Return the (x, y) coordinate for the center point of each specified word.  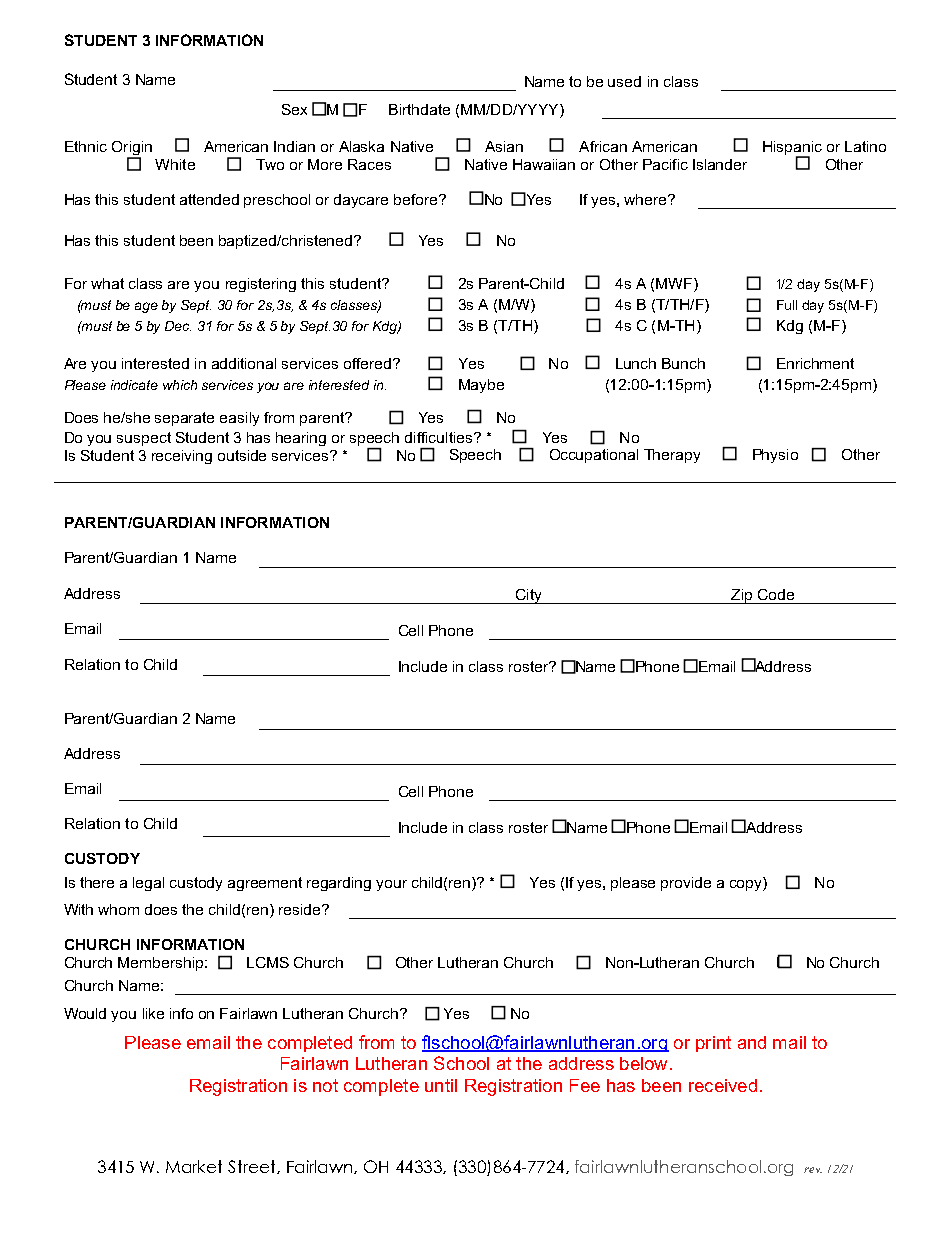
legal (148, 884)
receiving (182, 457)
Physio (775, 456)
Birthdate (419, 109)
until (441, 1085)
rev (813, 1170)
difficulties (440, 437)
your (391, 885)
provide (686, 884)
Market (194, 1166)
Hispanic (792, 149)
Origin (132, 148)
